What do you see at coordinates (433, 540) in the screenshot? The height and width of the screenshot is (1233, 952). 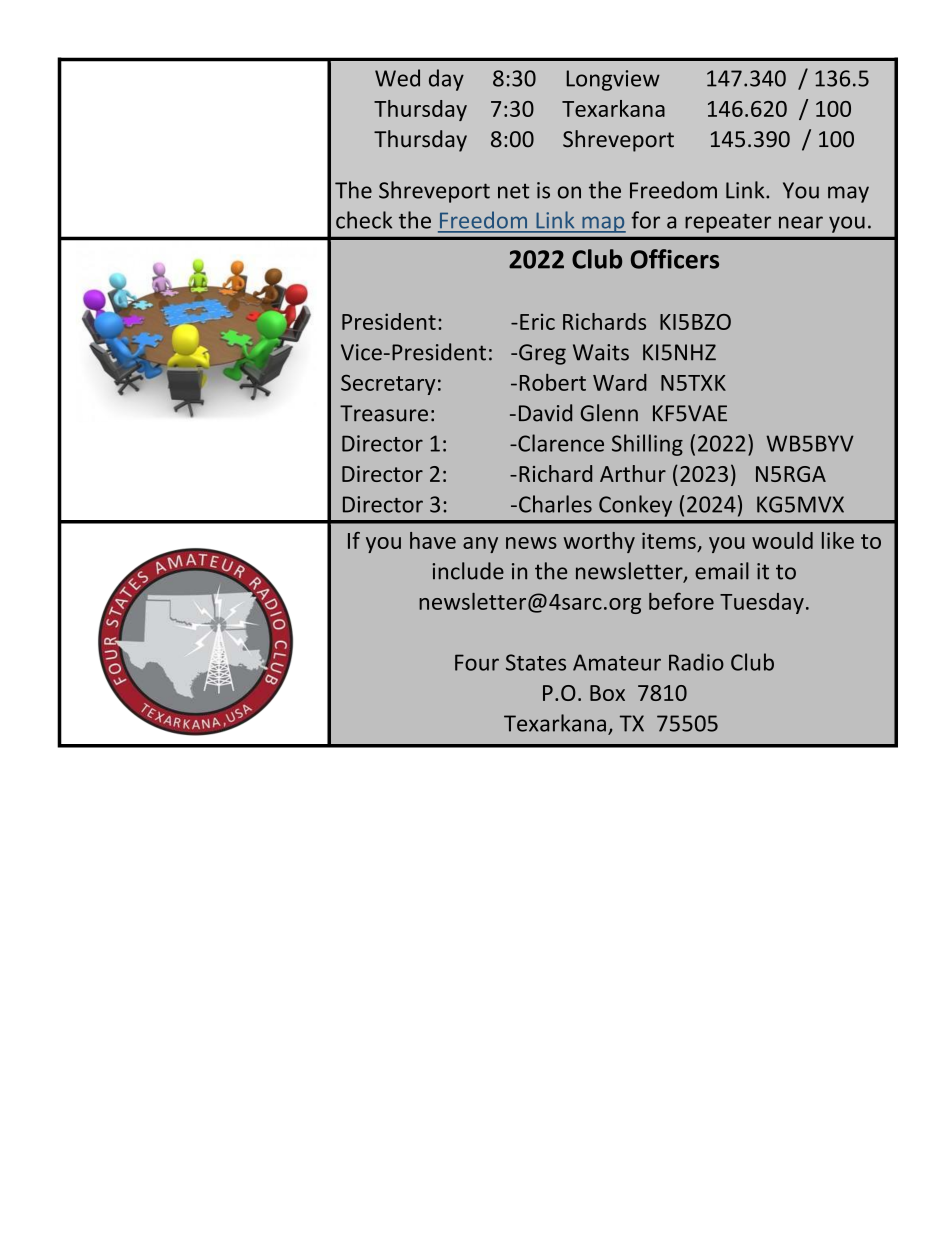 I see `have` at bounding box center [433, 540].
